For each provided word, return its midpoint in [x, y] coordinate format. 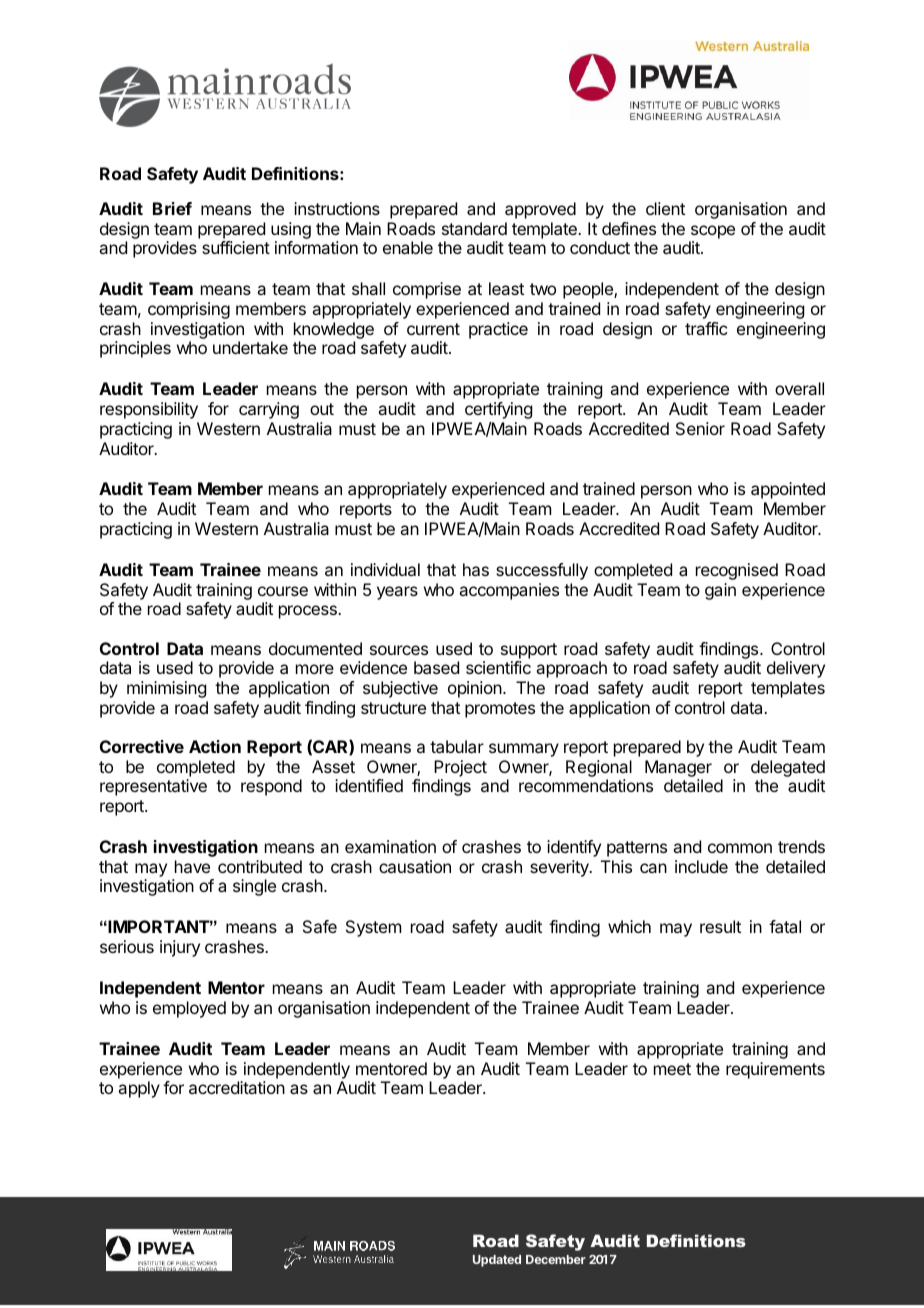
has [476, 569]
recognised [737, 571]
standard [474, 228]
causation [415, 866]
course [283, 591]
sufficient [236, 247]
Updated [497, 1261]
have [192, 866]
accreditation [237, 1087]
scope [713, 232]
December [556, 1259]
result [720, 926]
